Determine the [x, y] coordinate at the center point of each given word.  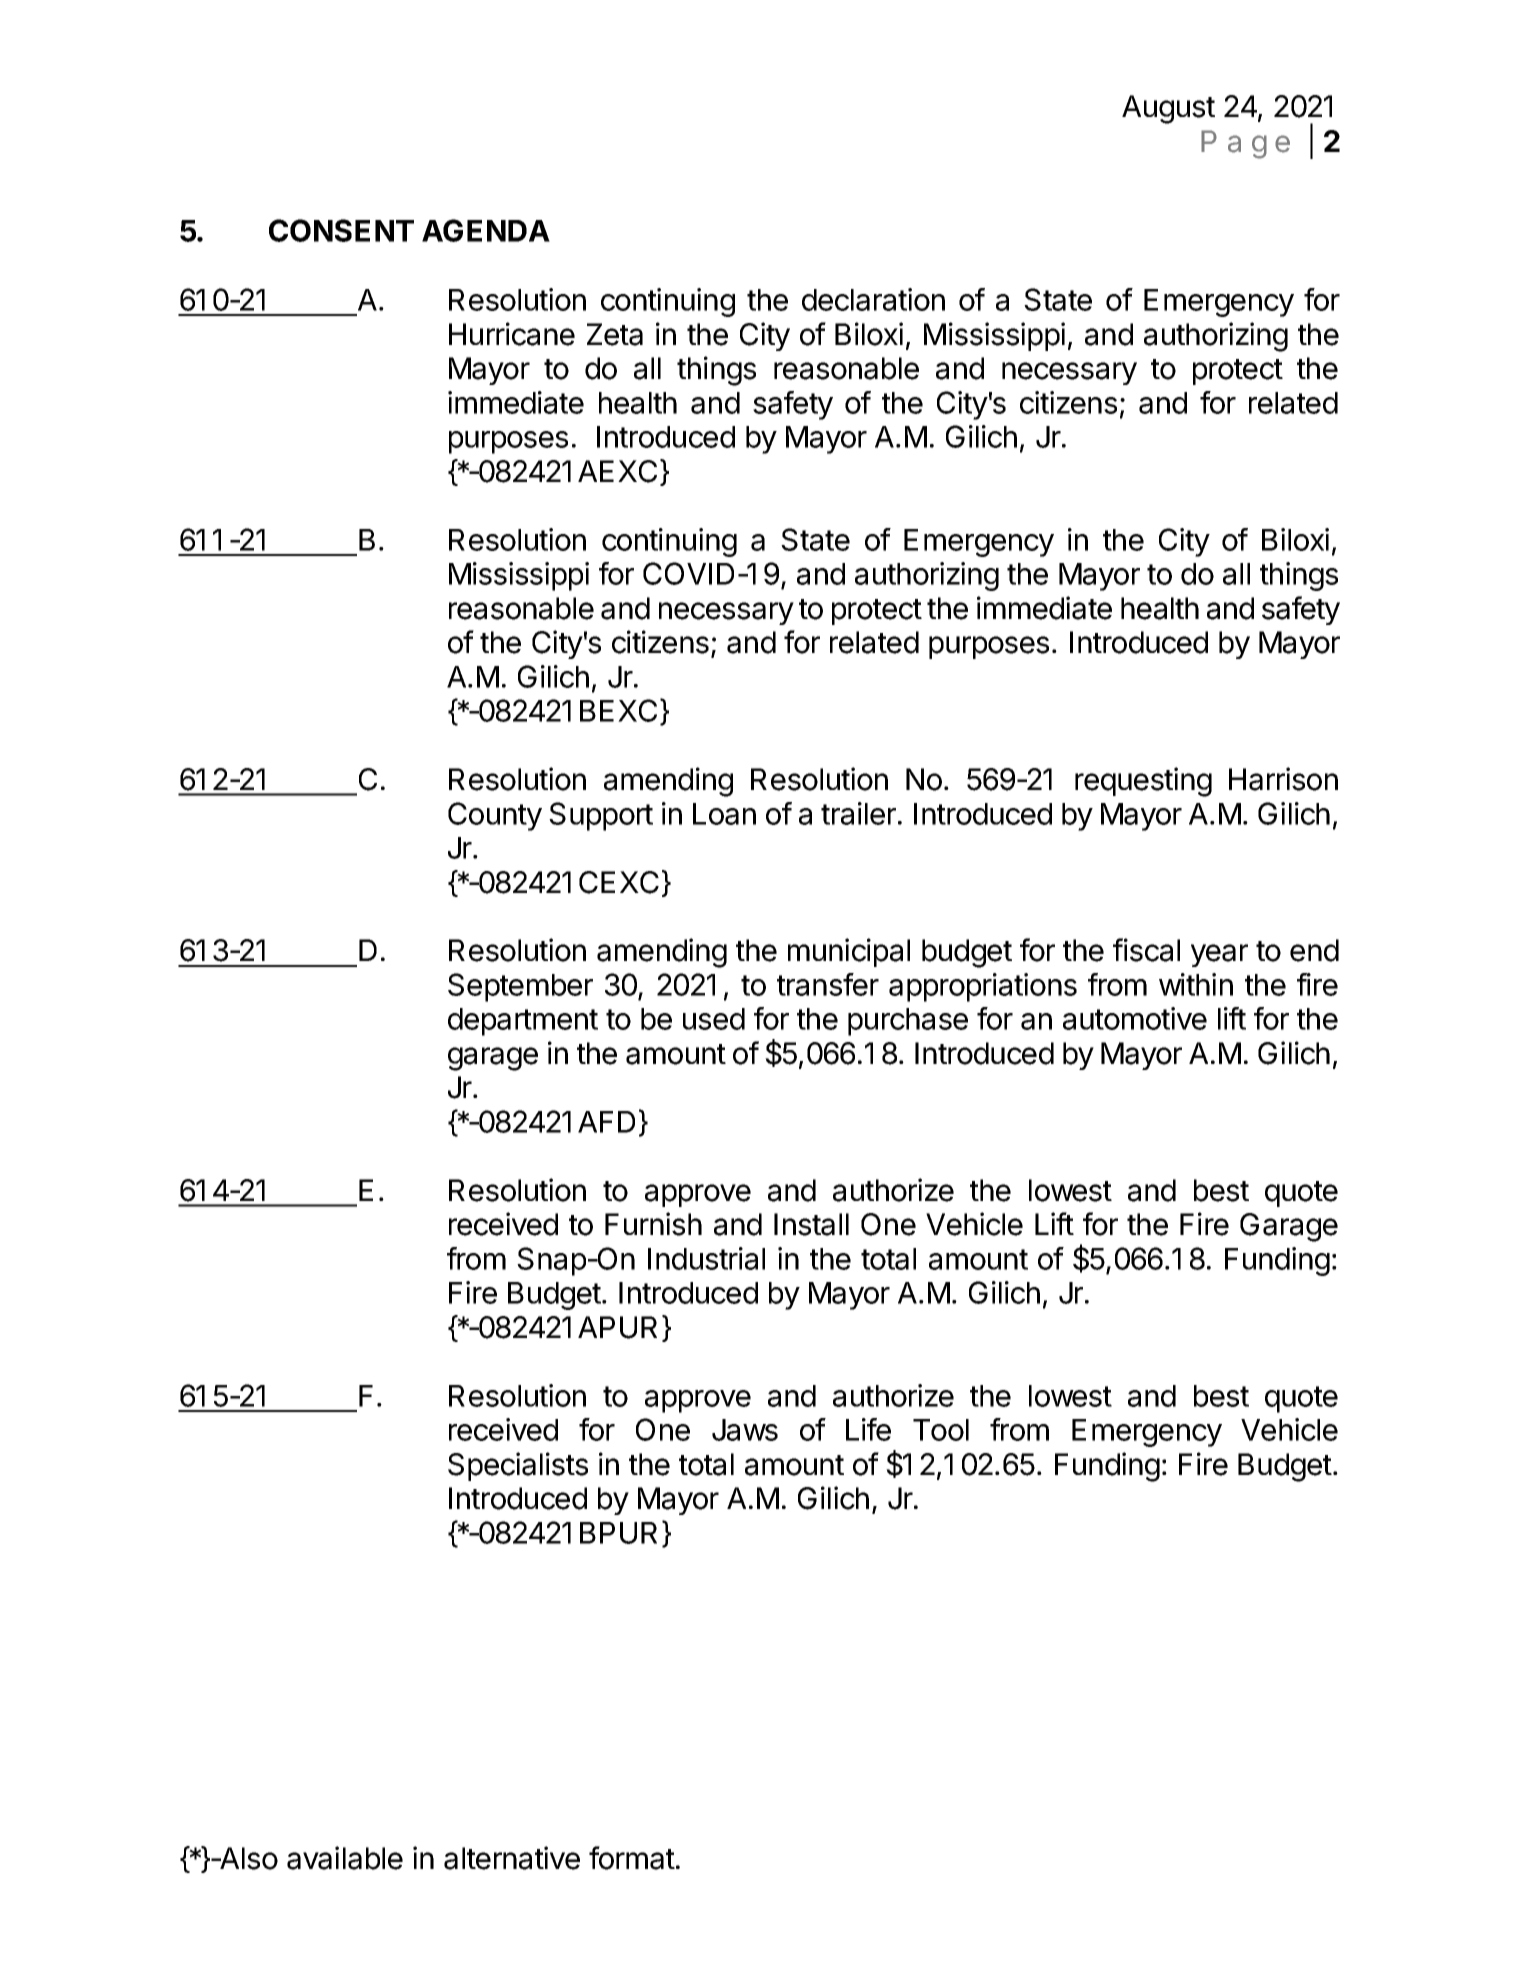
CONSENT [341, 230]
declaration [873, 299]
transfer [828, 984]
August [1168, 109]
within [1196, 984]
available [345, 1858]
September [520, 987]
